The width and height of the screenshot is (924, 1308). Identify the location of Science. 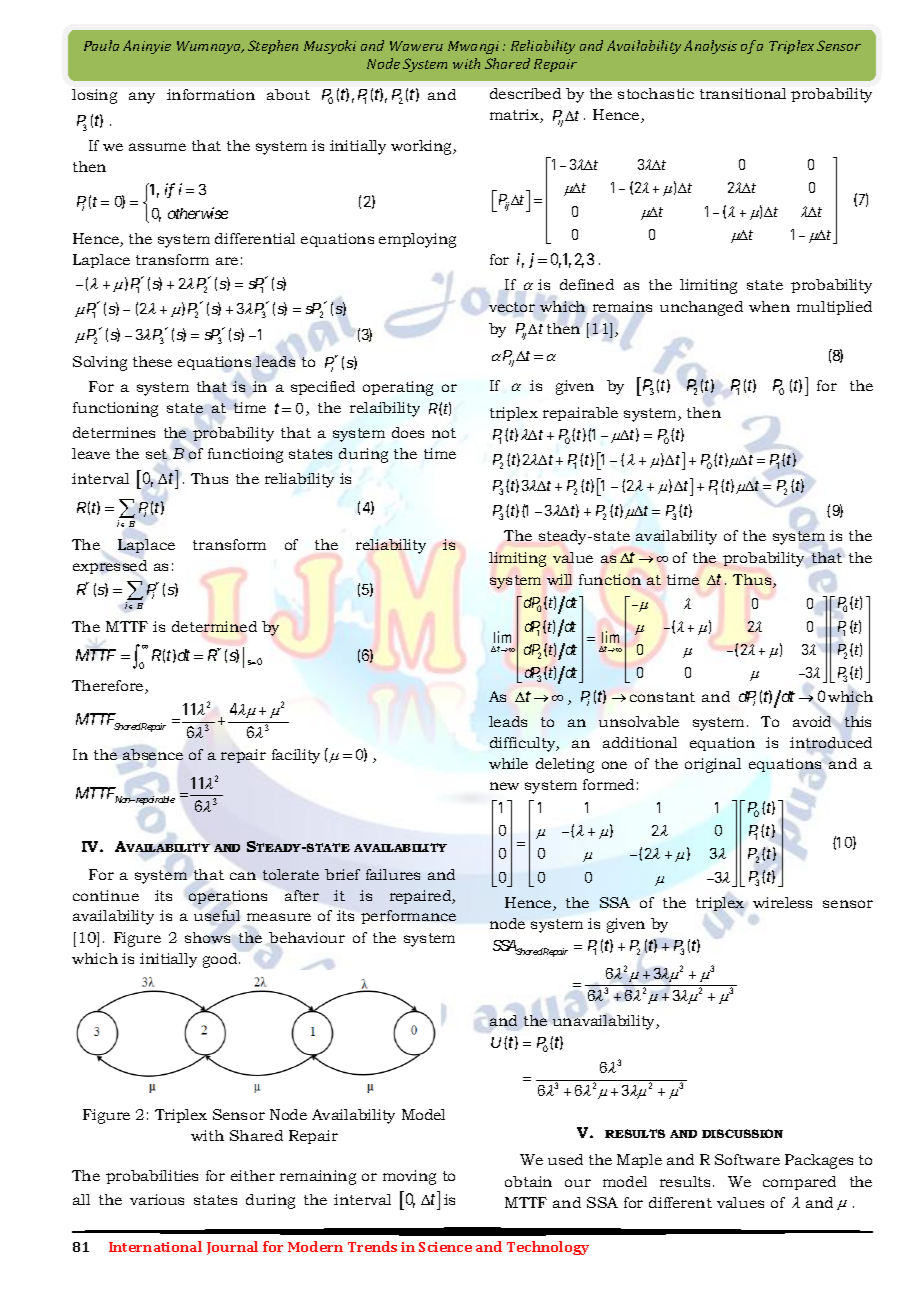
(445, 1247).
